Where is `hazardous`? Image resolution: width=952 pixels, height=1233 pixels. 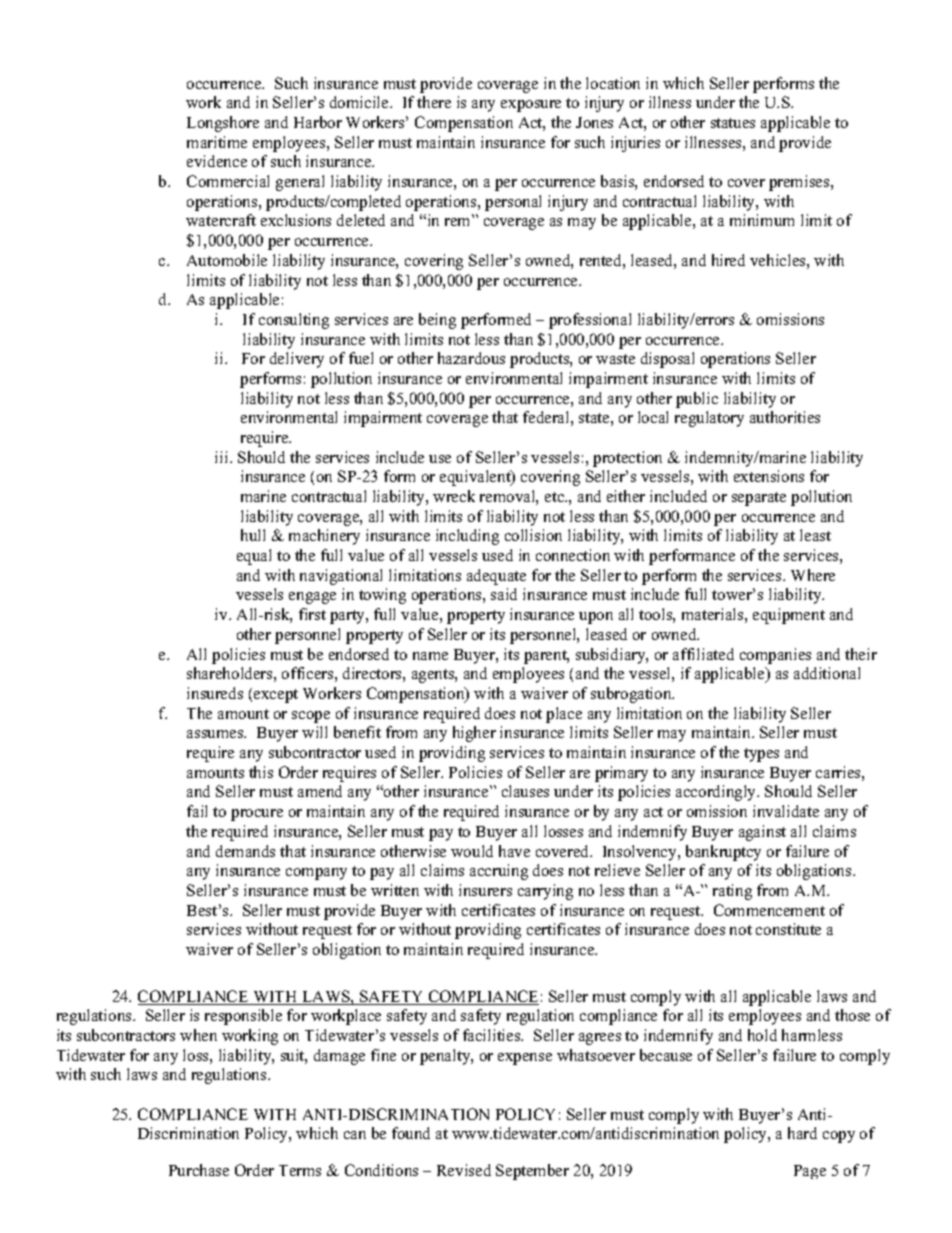 hazardous is located at coordinates (471, 358).
